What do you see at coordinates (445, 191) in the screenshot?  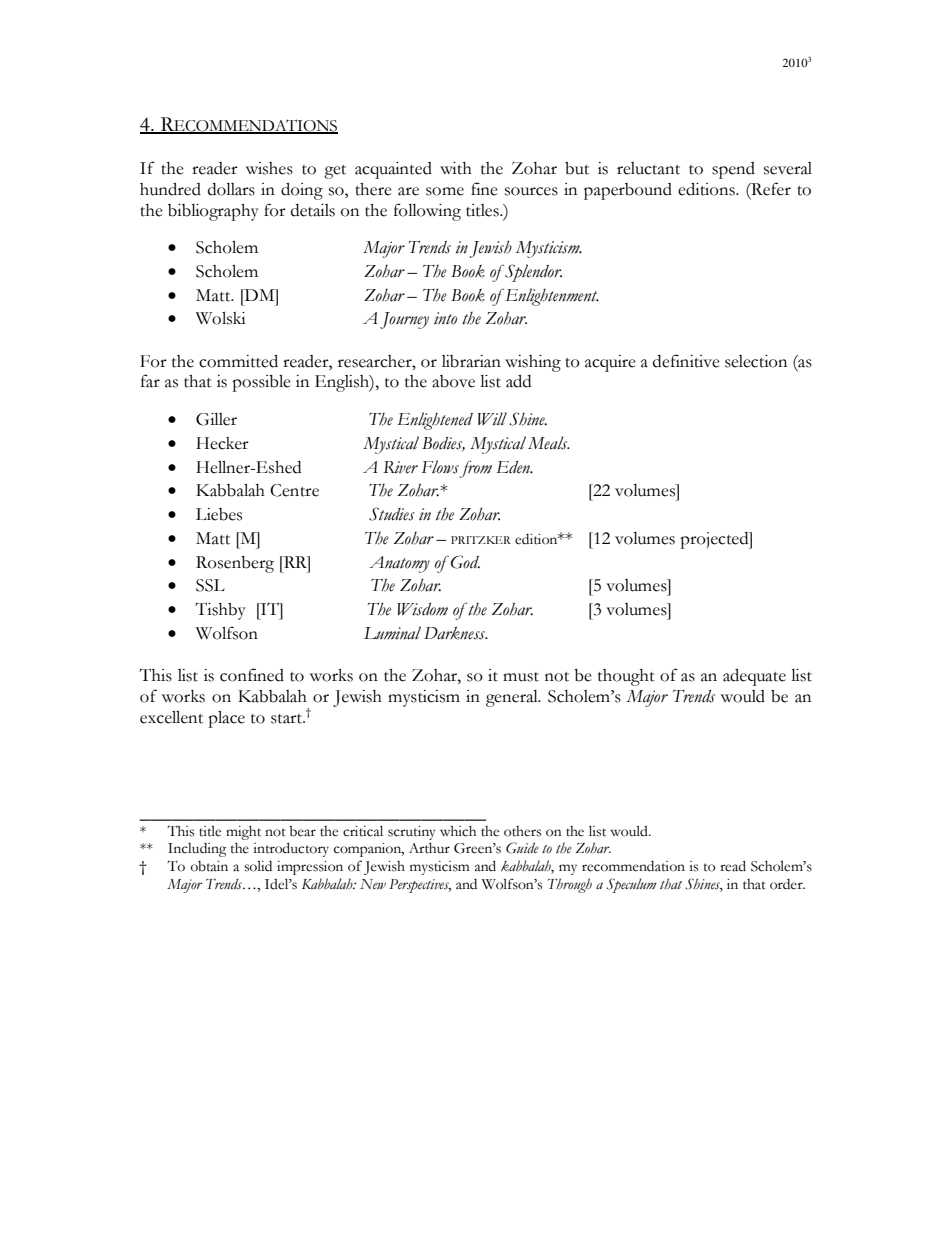 I see `some` at bounding box center [445, 191].
